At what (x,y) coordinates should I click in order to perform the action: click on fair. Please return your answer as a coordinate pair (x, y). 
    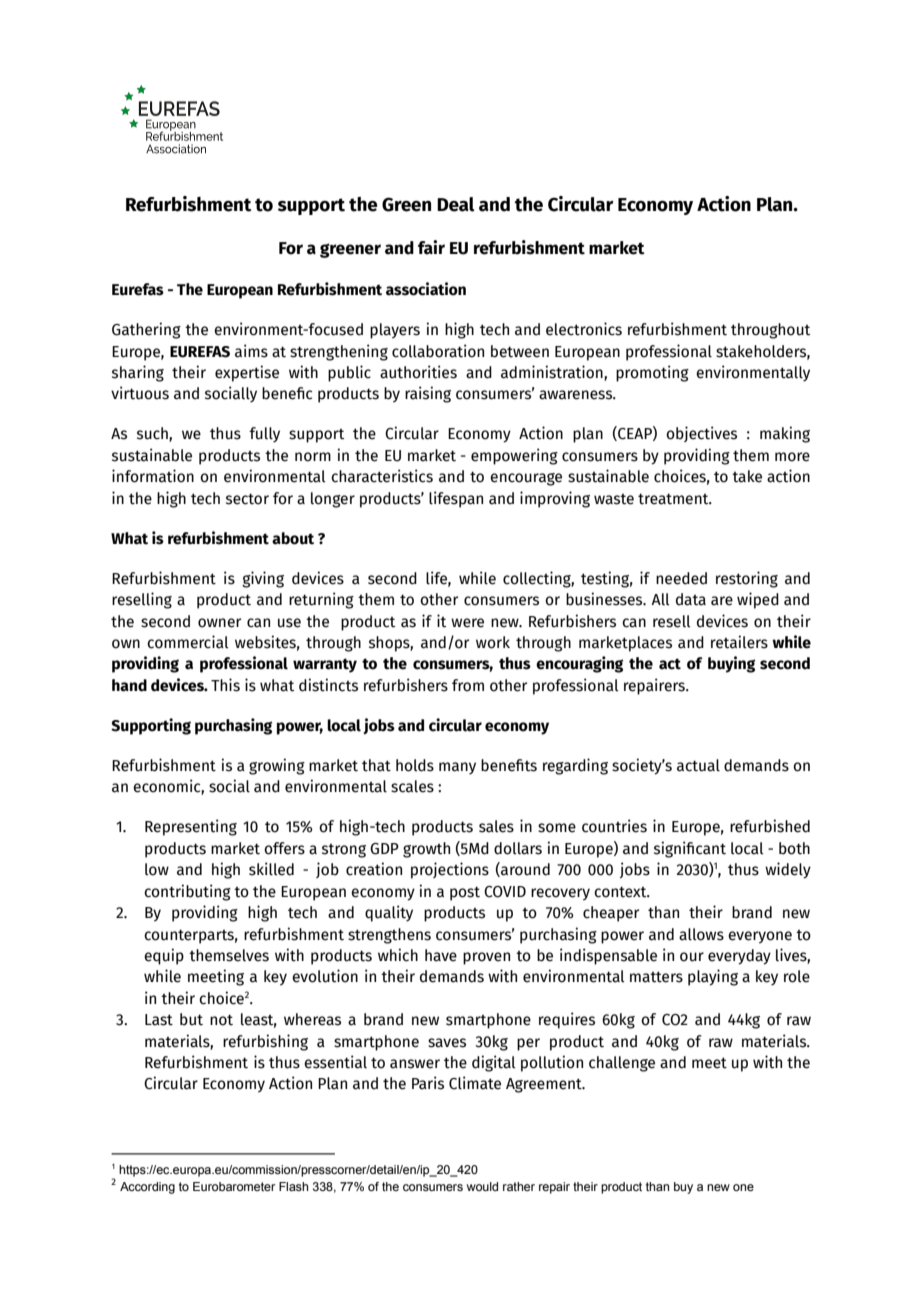
    Looking at the image, I should click on (431, 247).
